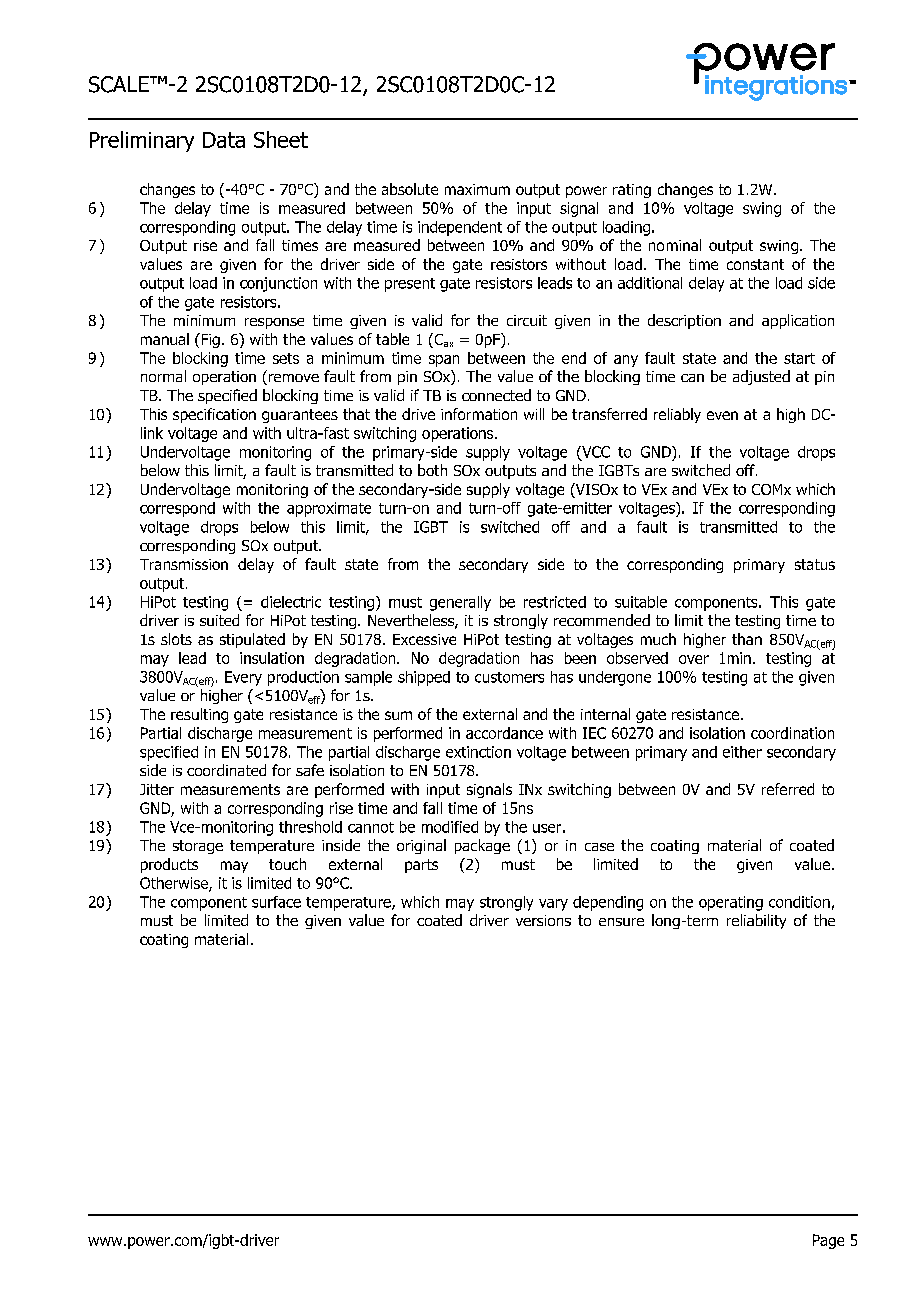 The image size is (924, 1308). What do you see at coordinates (460, 603) in the screenshot?
I see `generally` at bounding box center [460, 603].
